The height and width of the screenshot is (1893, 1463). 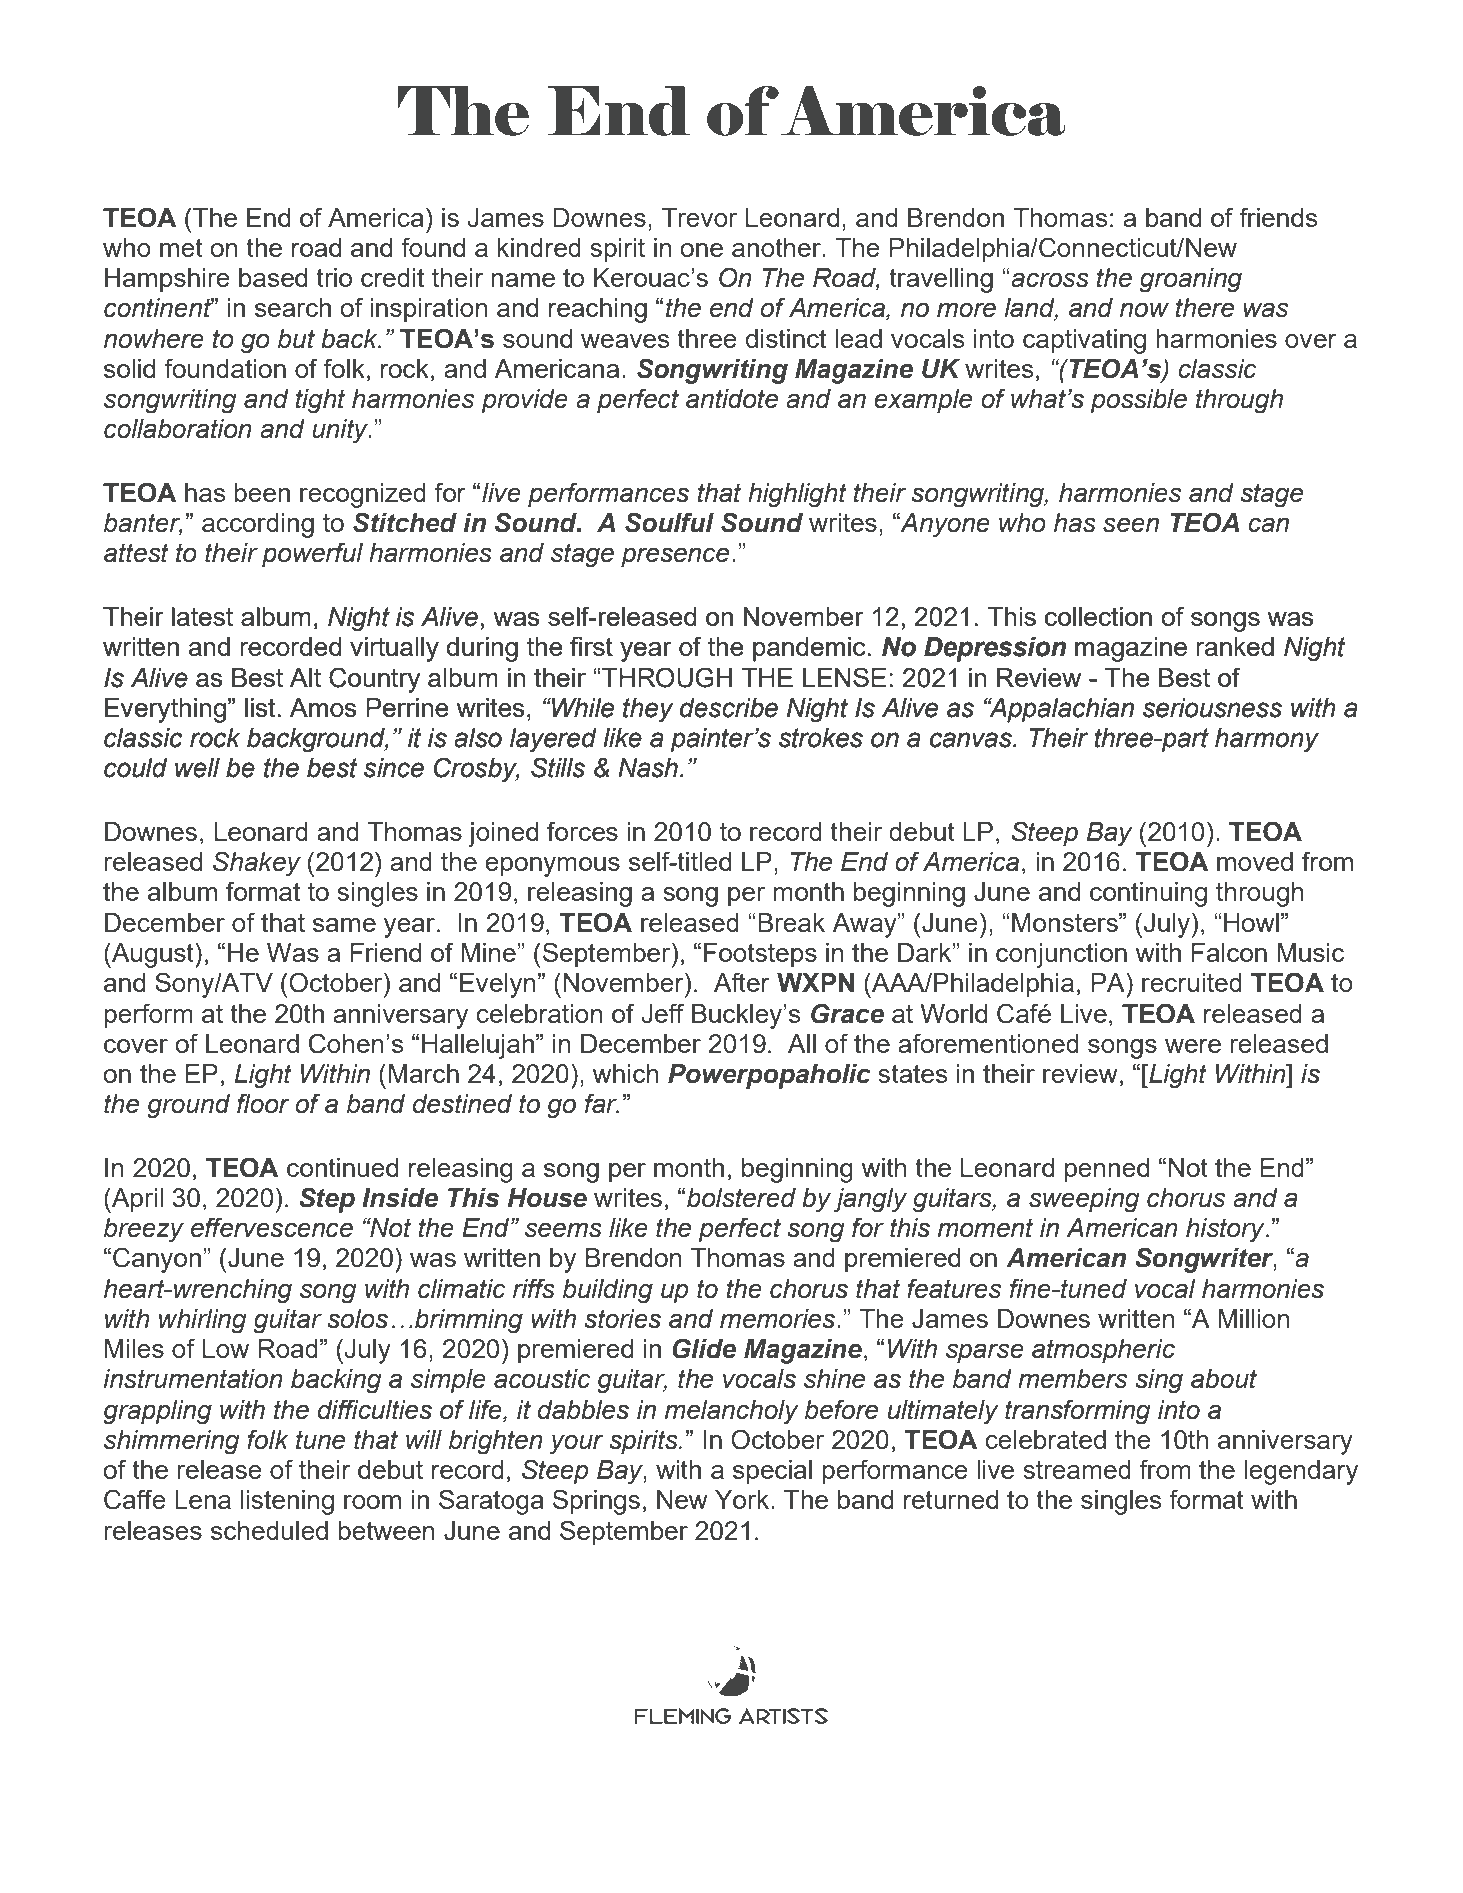 What do you see at coordinates (1235, 646) in the screenshot?
I see `ranked` at bounding box center [1235, 646].
